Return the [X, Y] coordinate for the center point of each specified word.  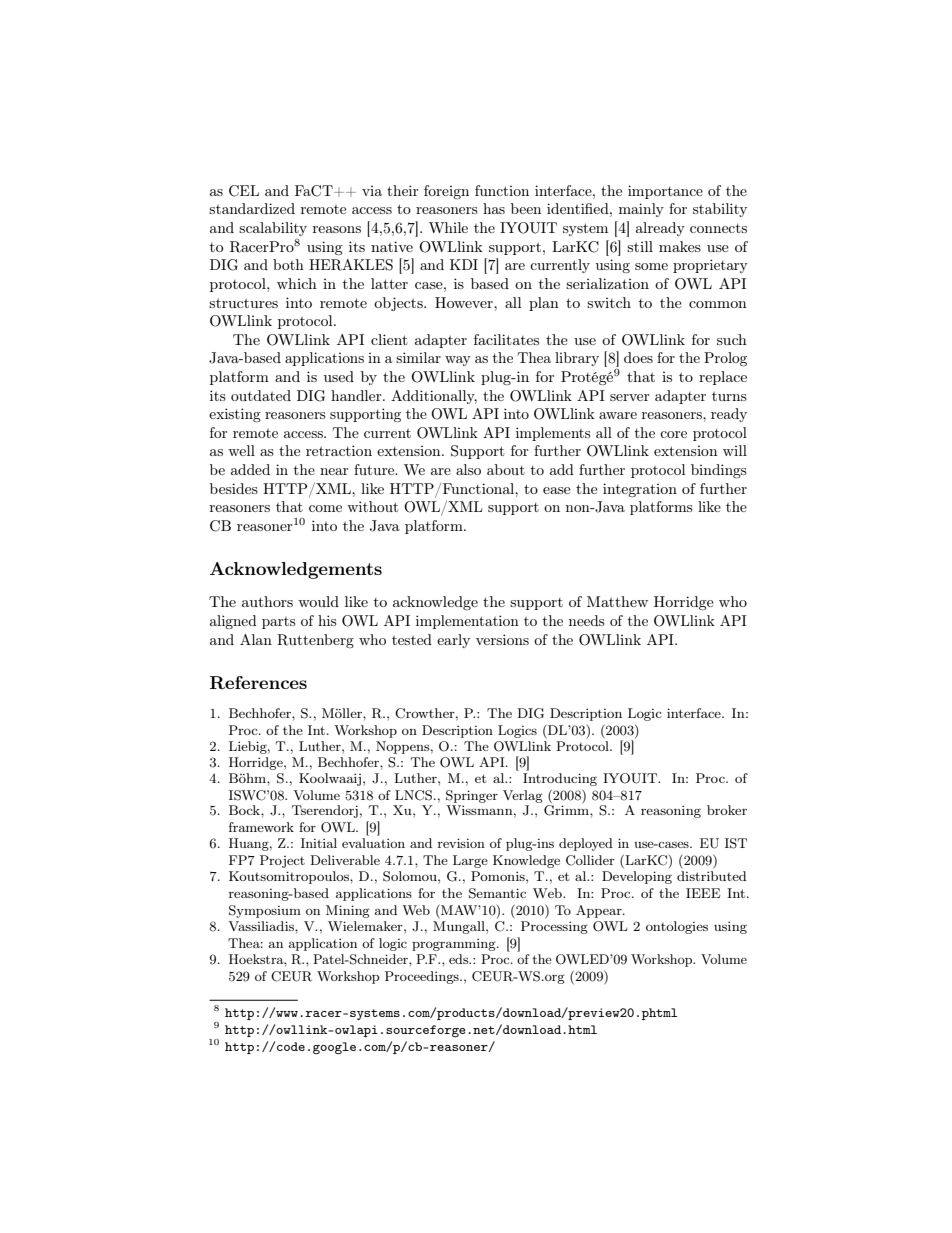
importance [665, 192]
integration [640, 490]
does [638, 357]
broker [727, 810]
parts [278, 623]
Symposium [265, 911]
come [325, 508]
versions [502, 639]
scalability [273, 229]
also [468, 469]
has [494, 208]
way [458, 361]
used [339, 376]
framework [261, 827]
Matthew [617, 601]
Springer [472, 796]
